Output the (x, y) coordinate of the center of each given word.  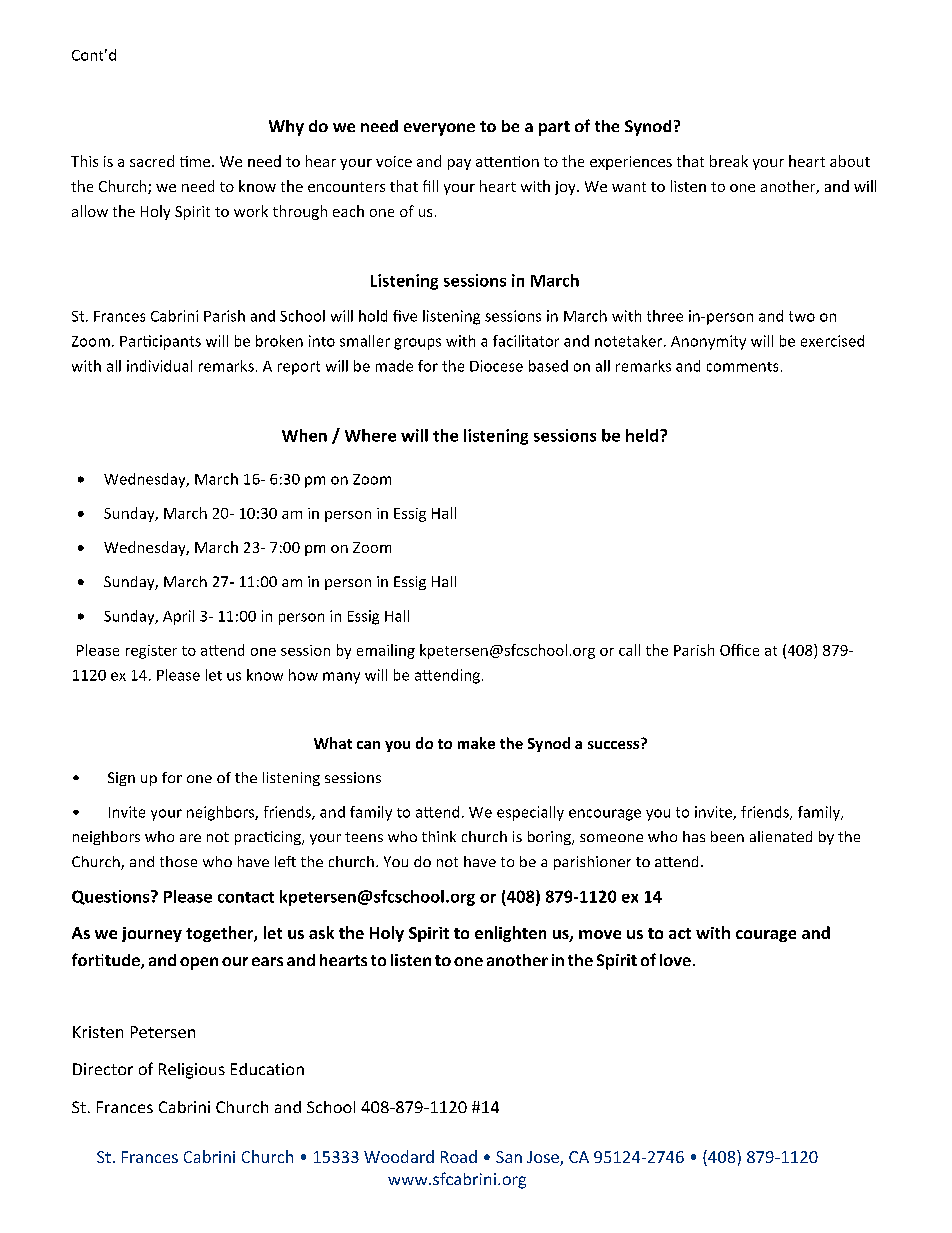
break (729, 161)
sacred (152, 161)
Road (459, 1156)
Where (370, 435)
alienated (781, 836)
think (439, 836)
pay (459, 164)
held (643, 435)
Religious (192, 1071)
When (304, 435)
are (190, 838)
